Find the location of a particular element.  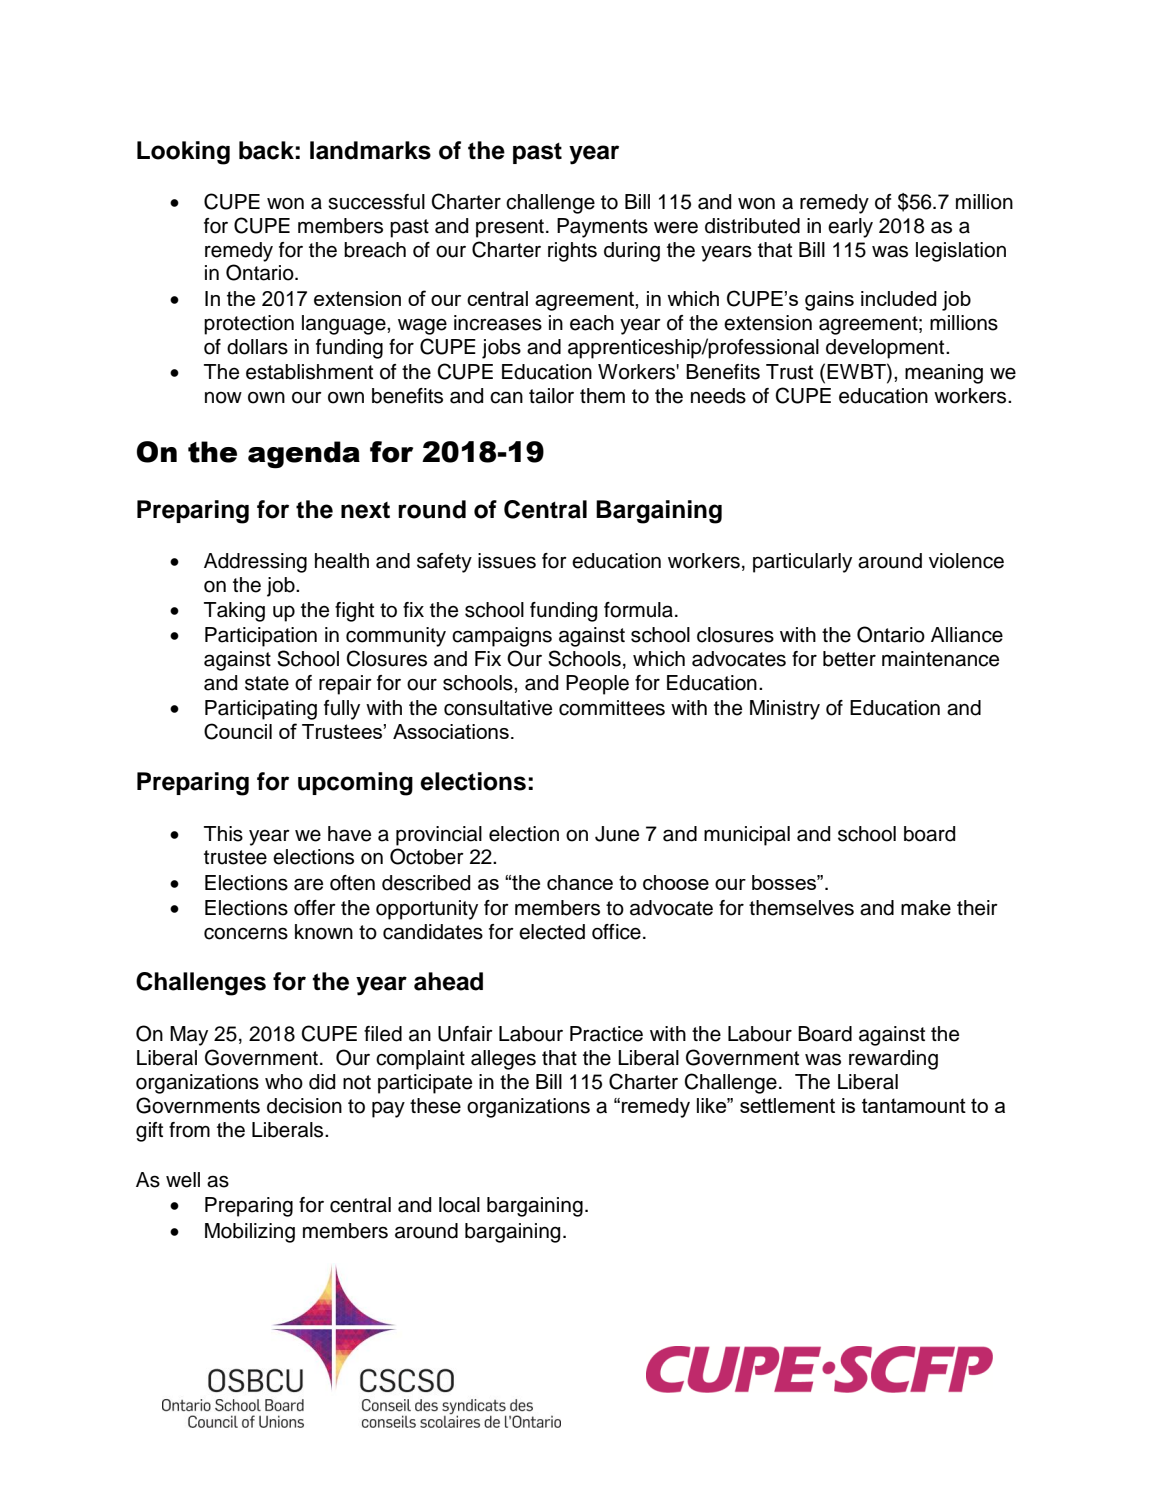

state is located at coordinates (267, 683).
